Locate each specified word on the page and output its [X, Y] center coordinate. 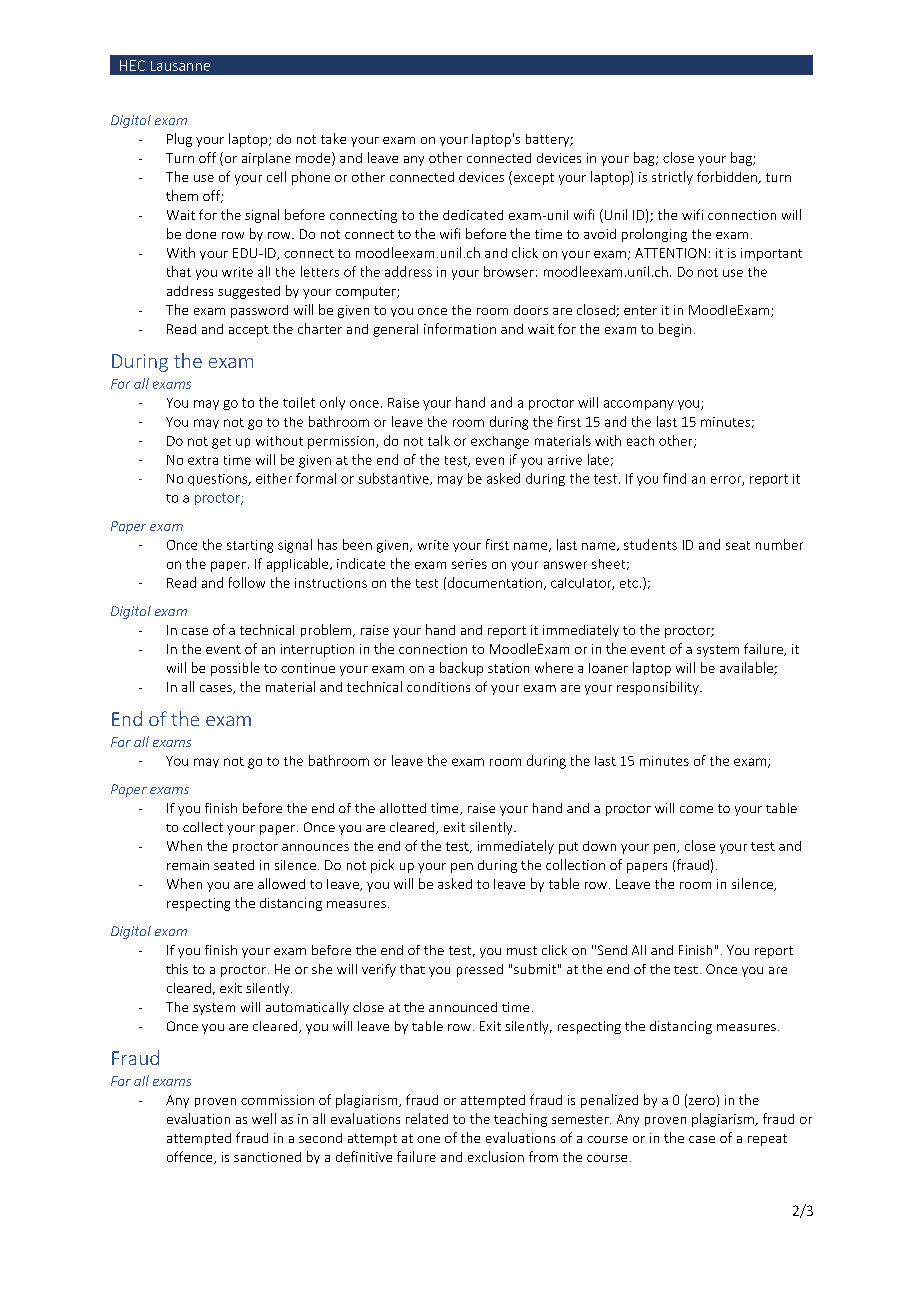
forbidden [728, 177]
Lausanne [180, 66]
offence [191, 1157]
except [532, 178]
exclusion [496, 1156]
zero [702, 1101]
